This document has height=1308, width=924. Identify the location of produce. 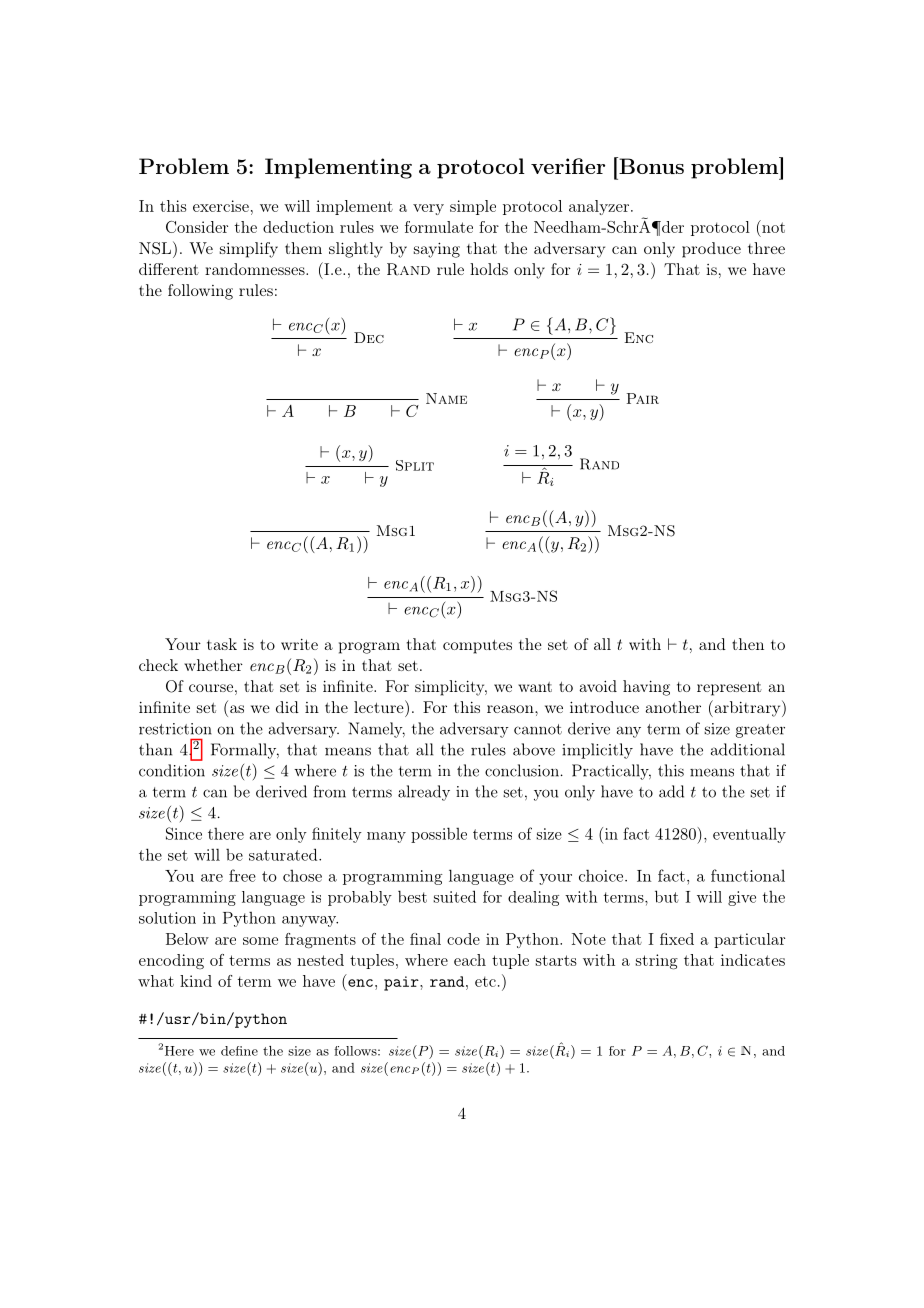
(711, 250).
